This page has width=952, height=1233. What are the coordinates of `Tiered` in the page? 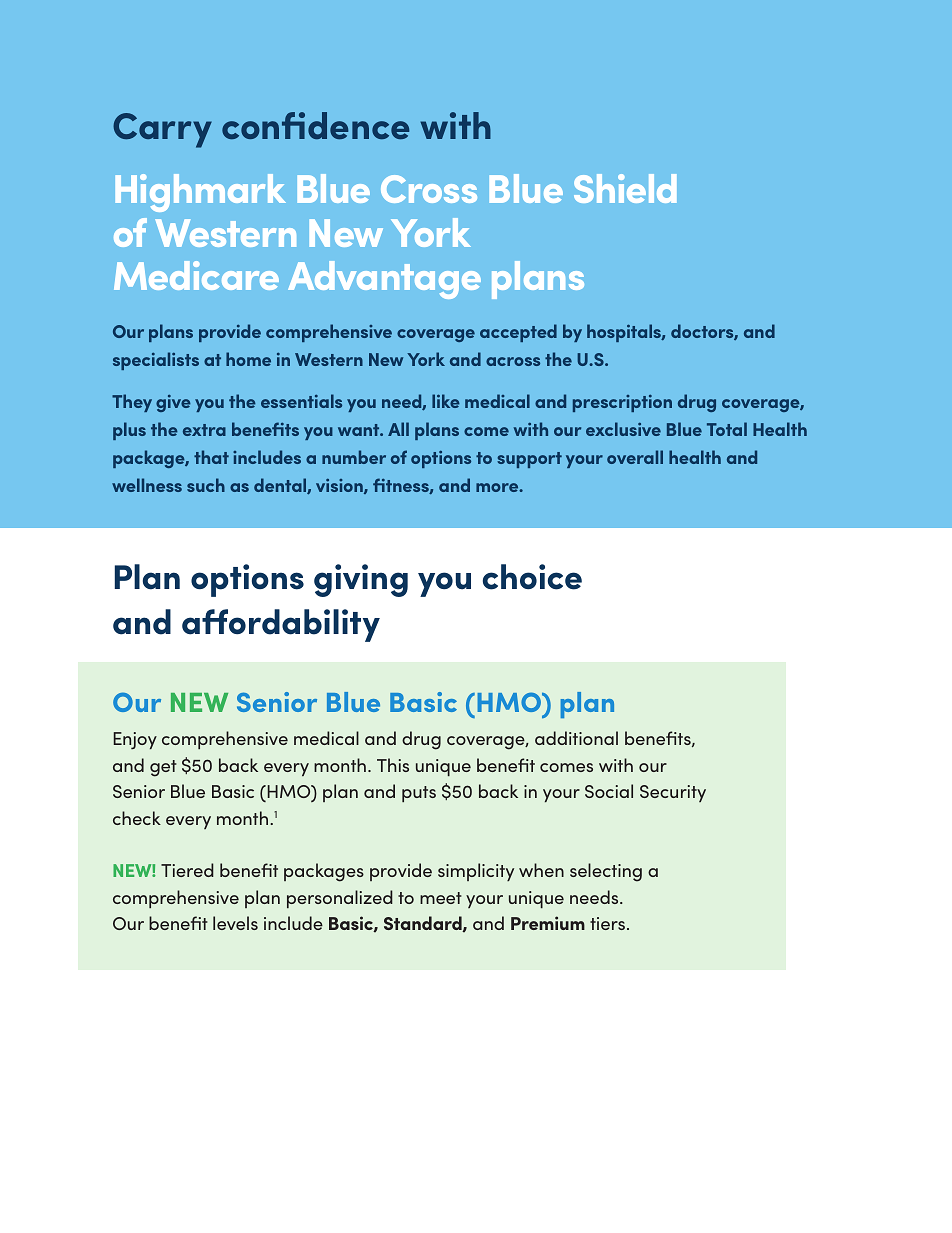 It's located at (187, 870).
